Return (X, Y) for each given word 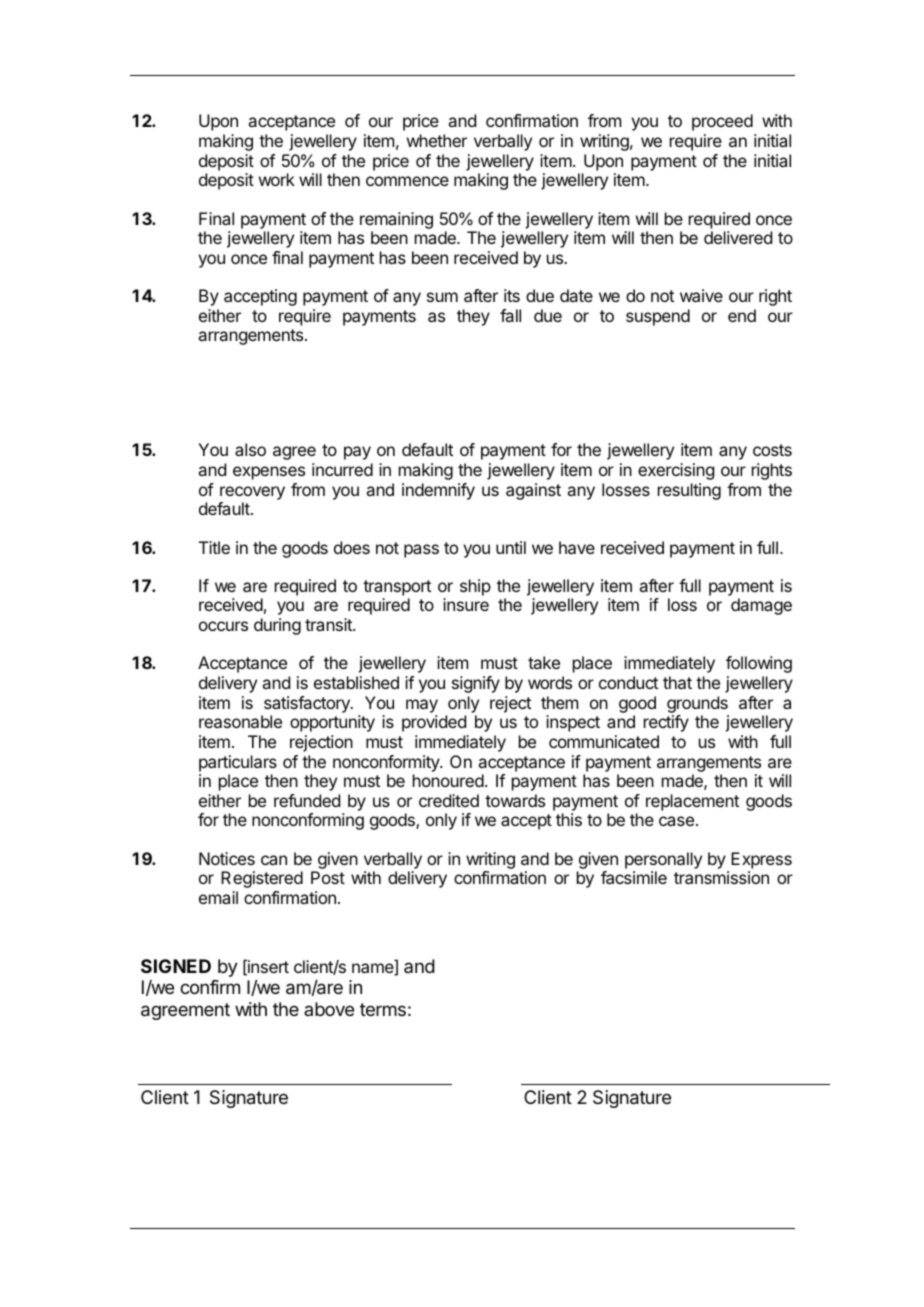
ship (475, 587)
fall (510, 315)
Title (214, 547)
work (277, 179)
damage (761, 606)
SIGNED (176, 966)
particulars (238, 763)
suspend (658, 317)
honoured (448, 780)
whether (437, 140)
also (250, 449)
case (676, 821)
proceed (722, 122)
